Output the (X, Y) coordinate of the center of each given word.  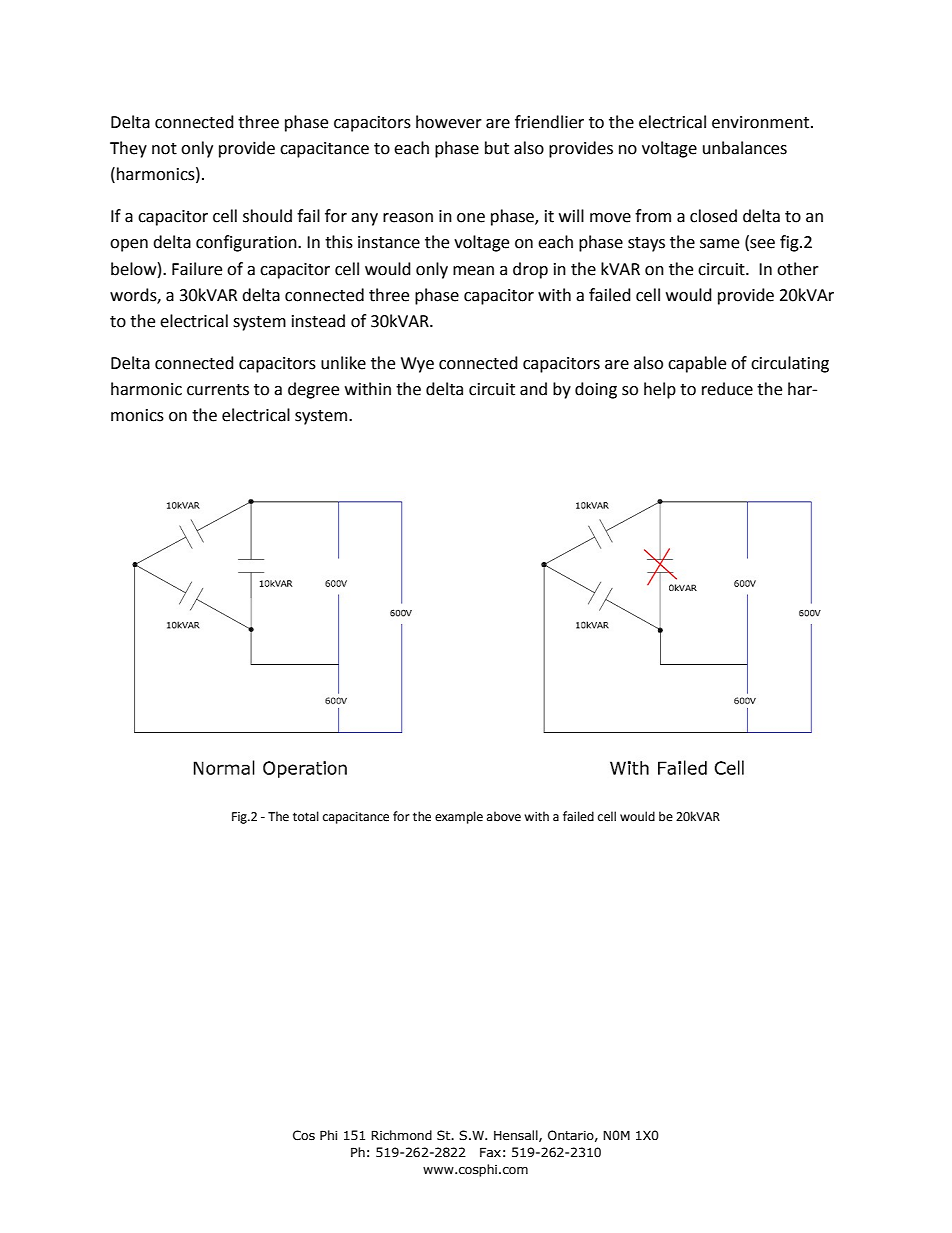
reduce (727, 389)
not (164, 149)
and (533, 389)
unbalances (745, 148)
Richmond (401, 1135)
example (459, 817)
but (497, 148)
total (306, 816)
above (504, 816)
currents (218, 390)
